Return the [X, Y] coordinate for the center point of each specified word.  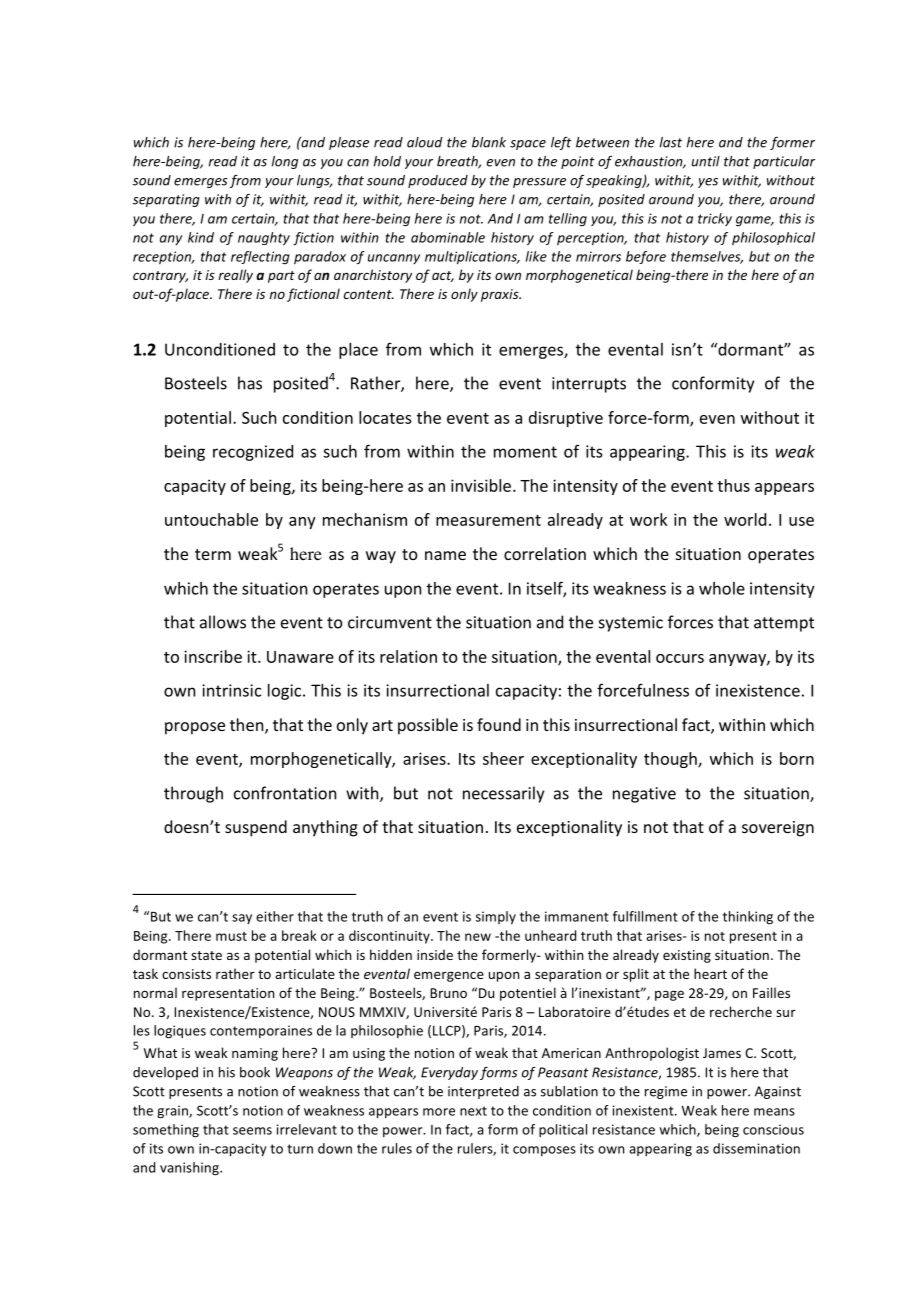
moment [525, 452]
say [242, 919]
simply [496, 918]
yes [708, 183]
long [285, 162]
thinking [748, 918]
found [499, 724]
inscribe [213, 656]
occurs [680, 658]
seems [252, 1131]
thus [733, 485]
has [250, 383]
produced [438, 181]
